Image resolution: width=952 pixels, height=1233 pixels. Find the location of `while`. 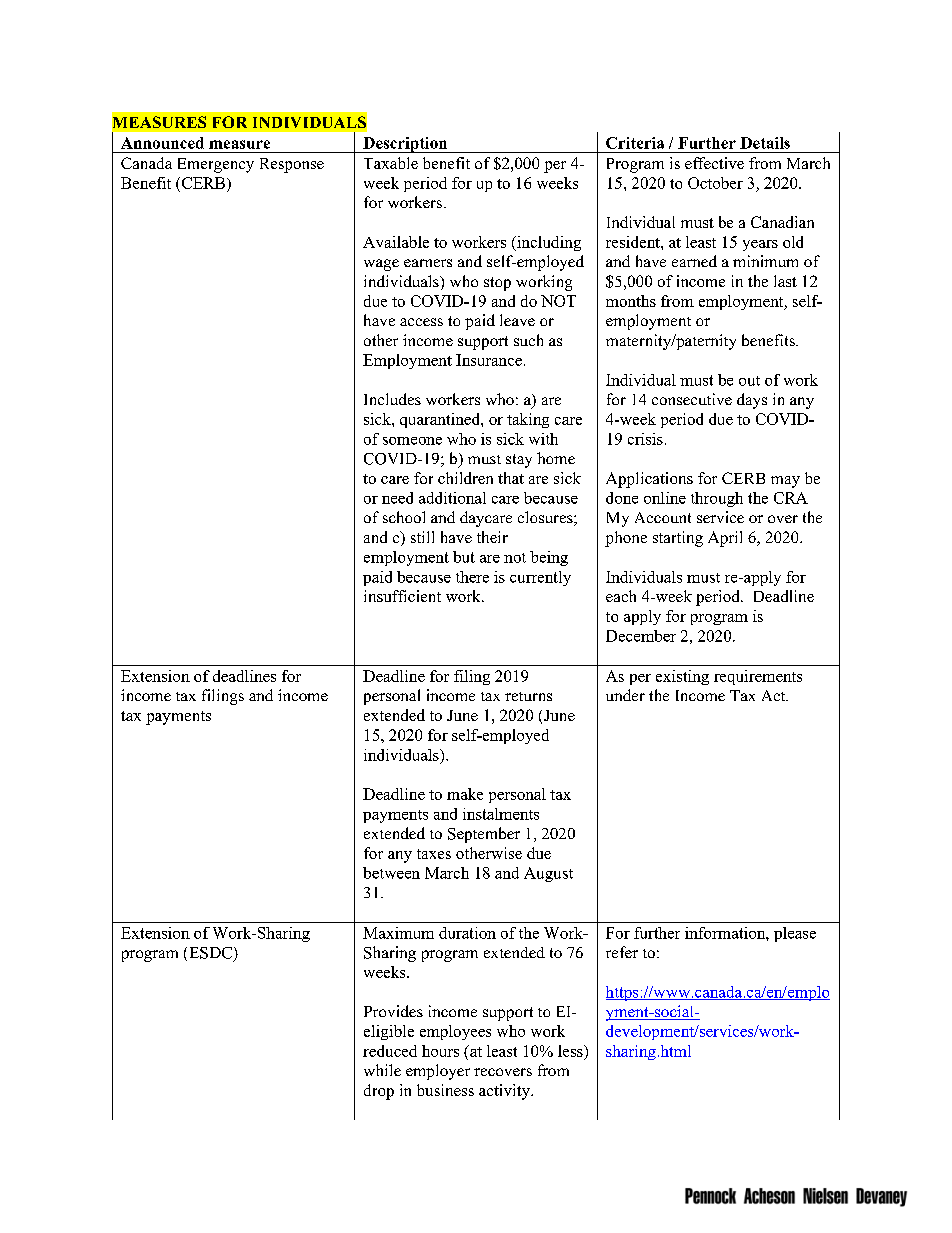

while is located at coordinates (382, 1070).
